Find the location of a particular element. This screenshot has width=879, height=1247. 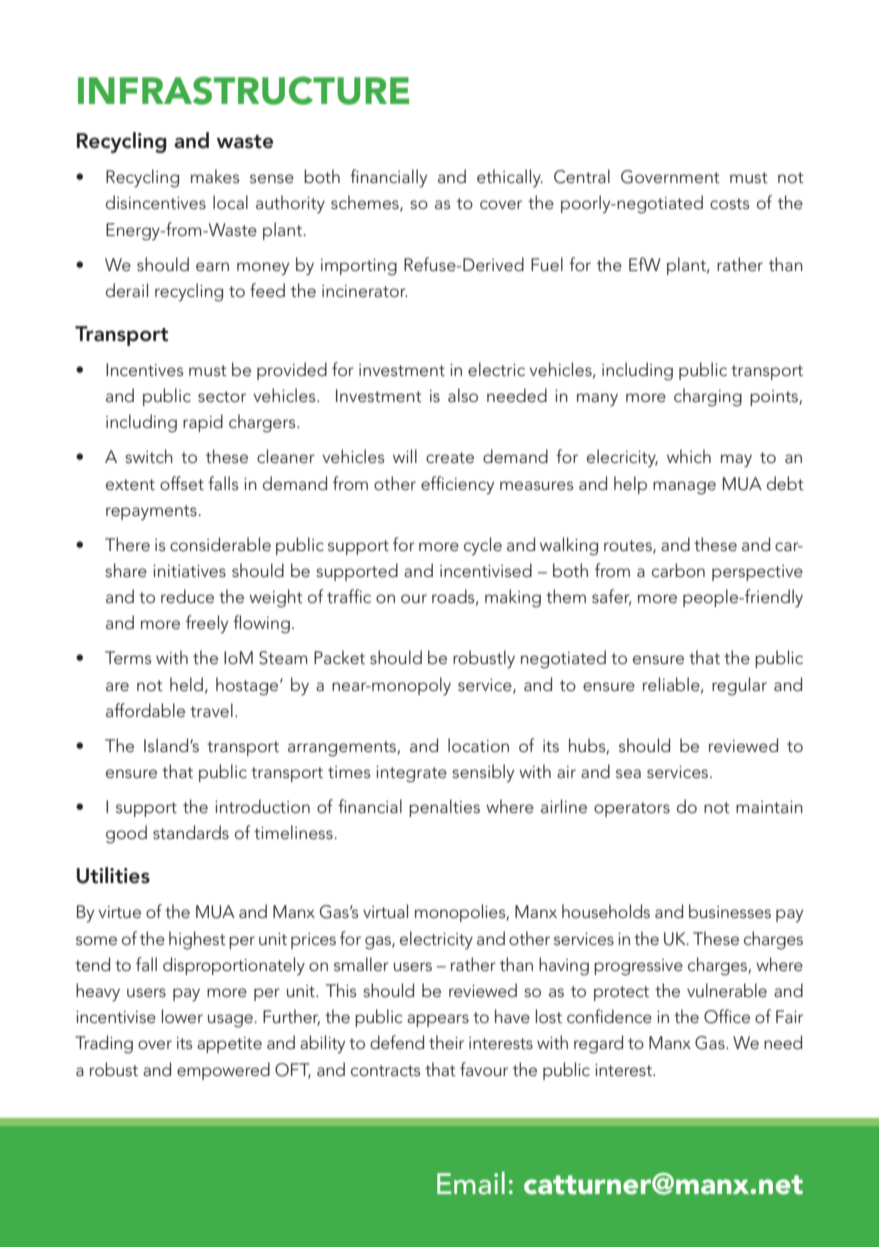

empowered is located at coordinates (223, 1071).
